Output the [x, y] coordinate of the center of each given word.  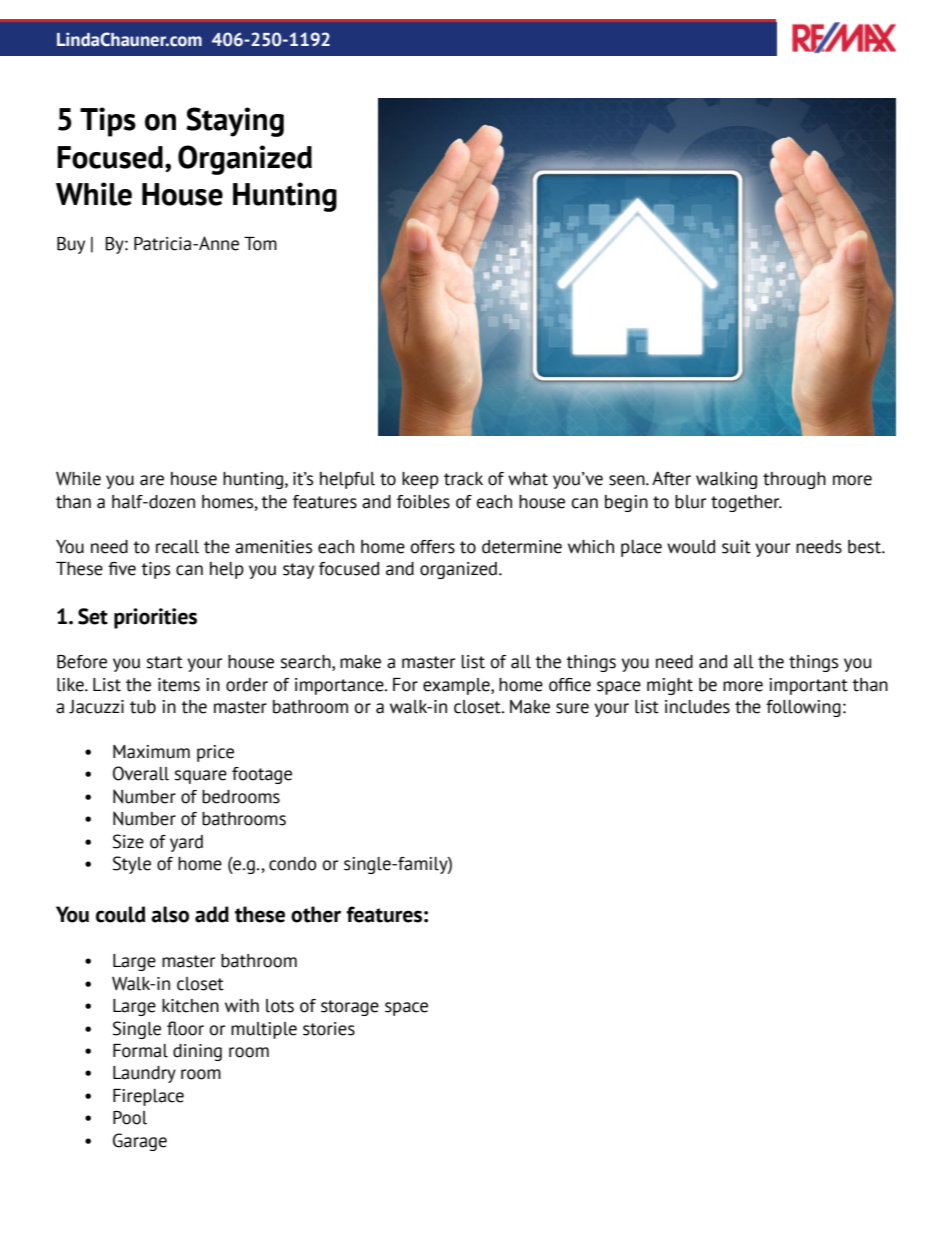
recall [177, 547]
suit [736, 547]
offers [433, 547]
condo [293, 864]
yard [186, 843]
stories [329, 1029]
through [794, 480]
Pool [130, 1118]
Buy [71, 245]
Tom [260, 244]
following [803, 708]
